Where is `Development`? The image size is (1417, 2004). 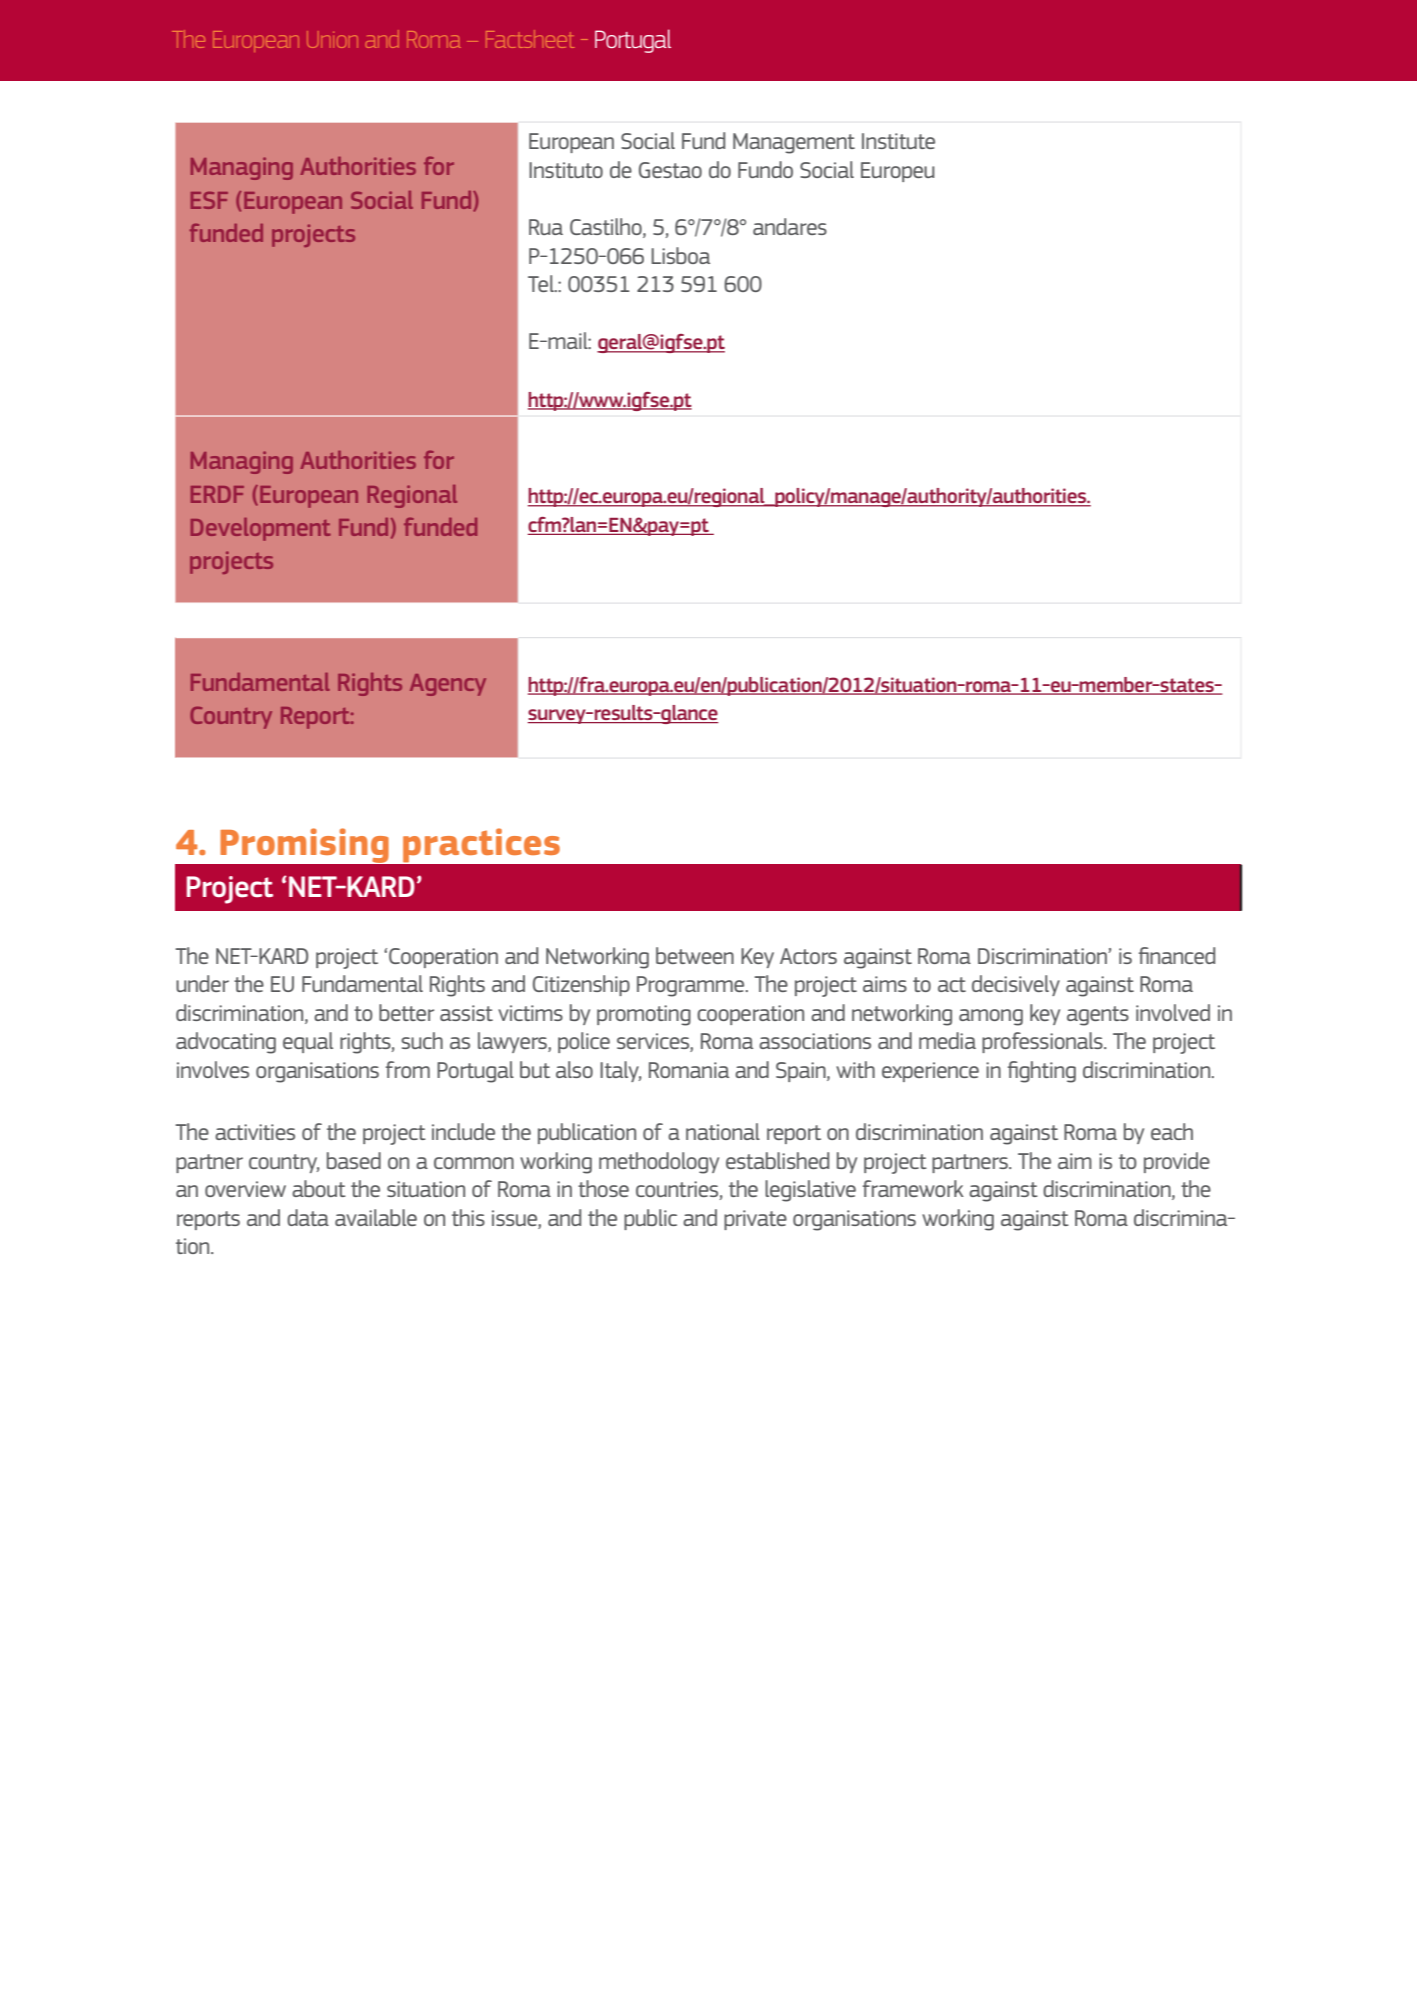
Development is located at coordinates (261, 529).
